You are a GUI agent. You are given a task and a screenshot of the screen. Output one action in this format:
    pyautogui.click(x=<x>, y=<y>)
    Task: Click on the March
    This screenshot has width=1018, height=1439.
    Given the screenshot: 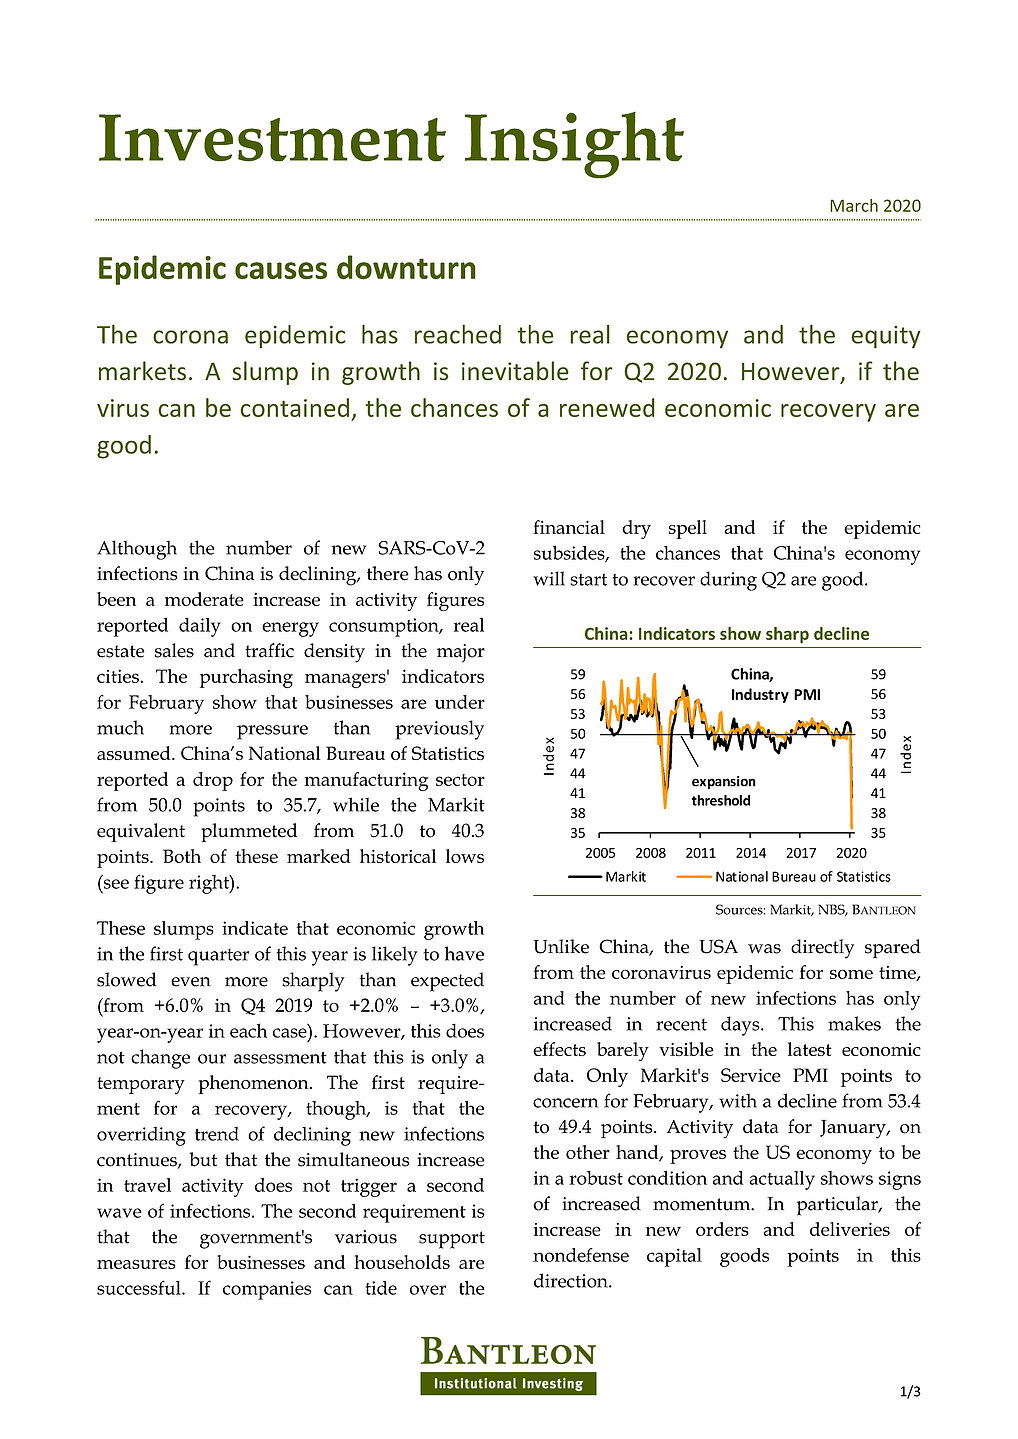 What is the action you would take?
    pyautogui.click(x=854, y=205)
